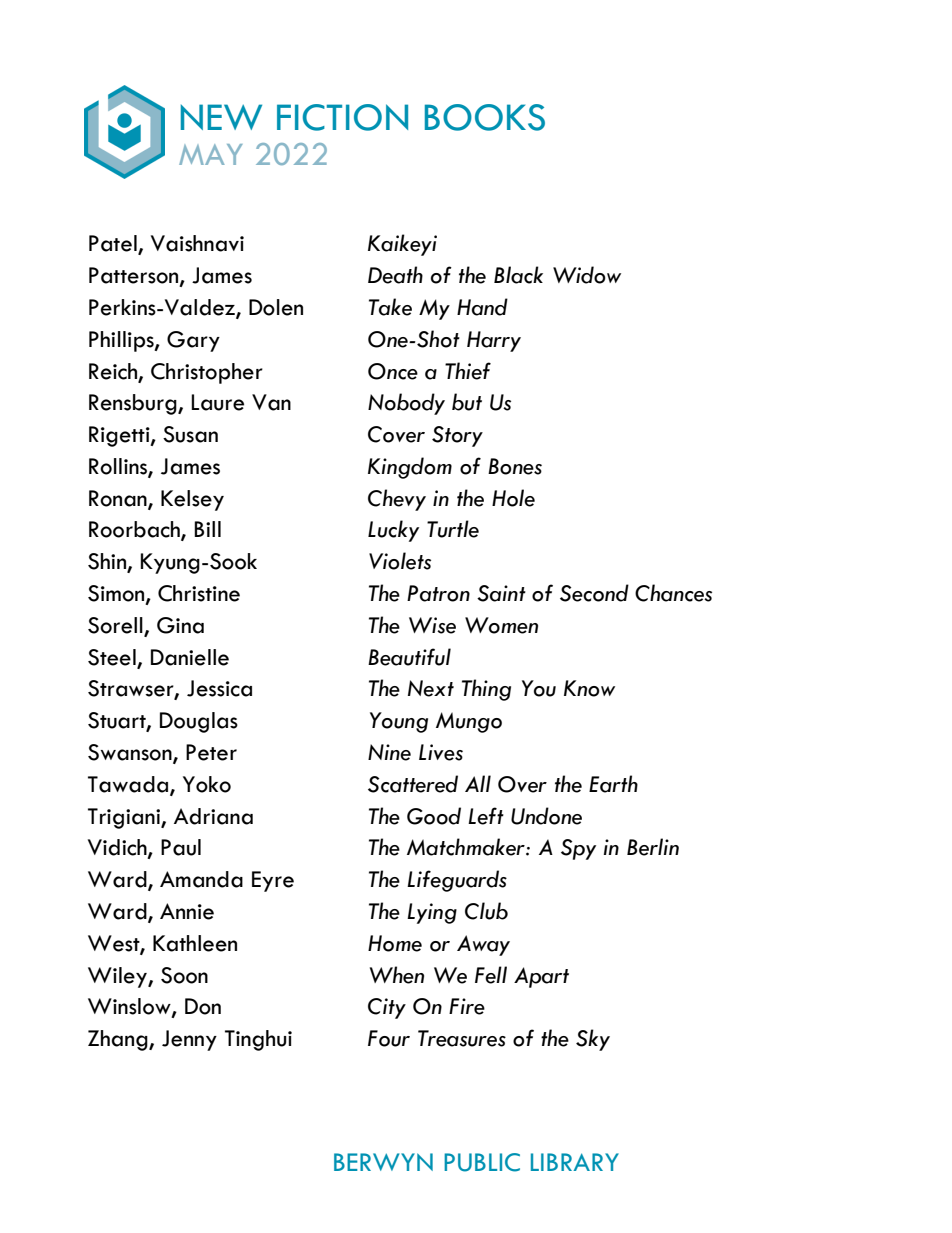  What do you see at coordinates (189, 1040) in the page?
I see `Jenny` at bounding box center [189, 1040].
